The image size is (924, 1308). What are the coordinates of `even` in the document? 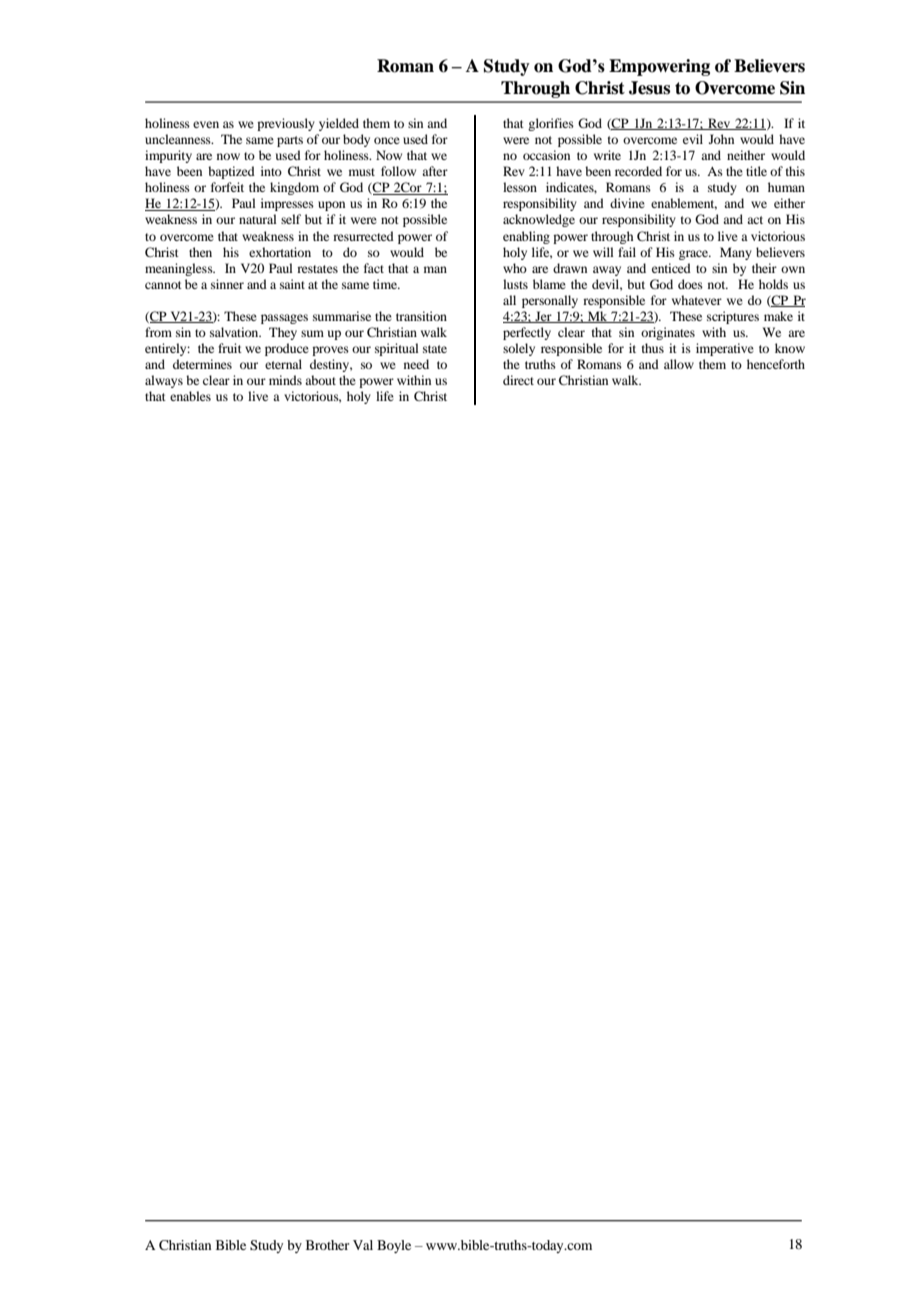 It's located at (206, 124).
